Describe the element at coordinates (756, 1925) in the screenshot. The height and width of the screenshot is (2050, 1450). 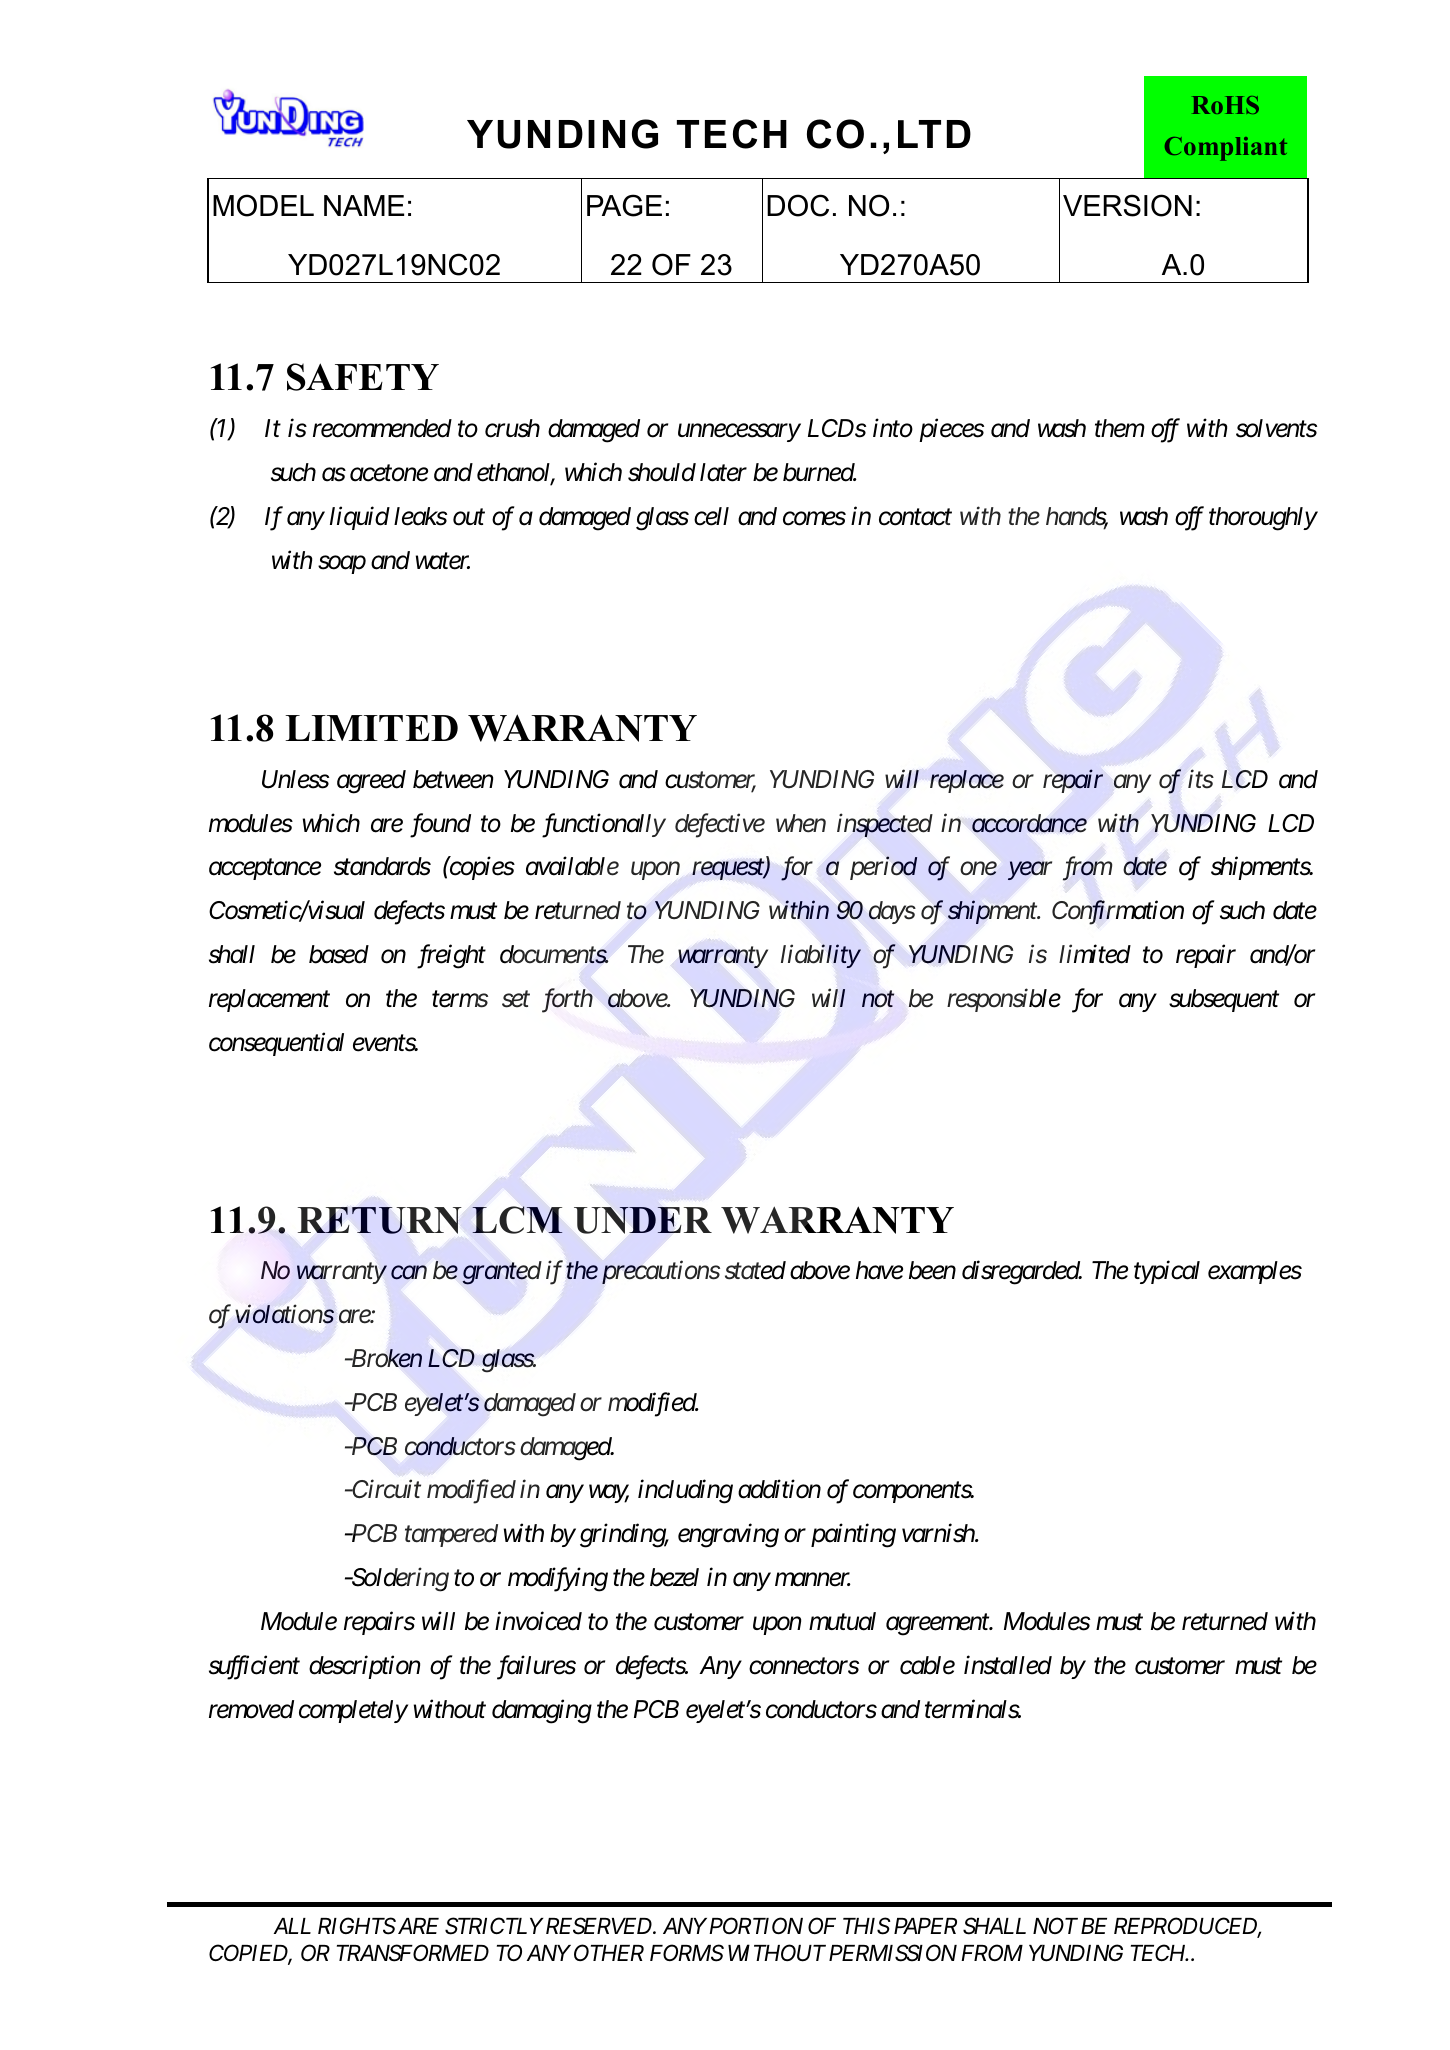
I see `PORTION` at that location.
